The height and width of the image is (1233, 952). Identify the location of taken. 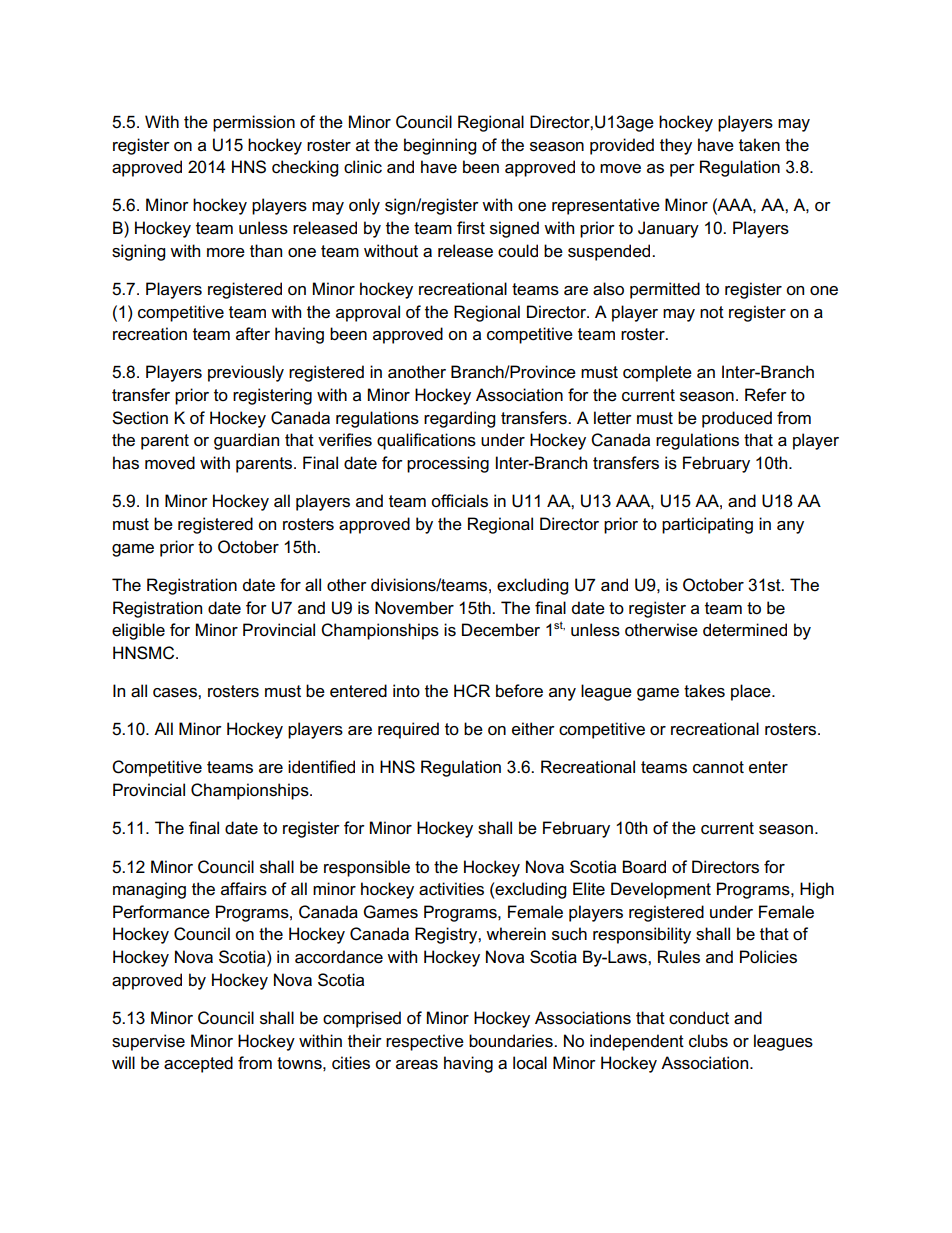
(759, 145).
